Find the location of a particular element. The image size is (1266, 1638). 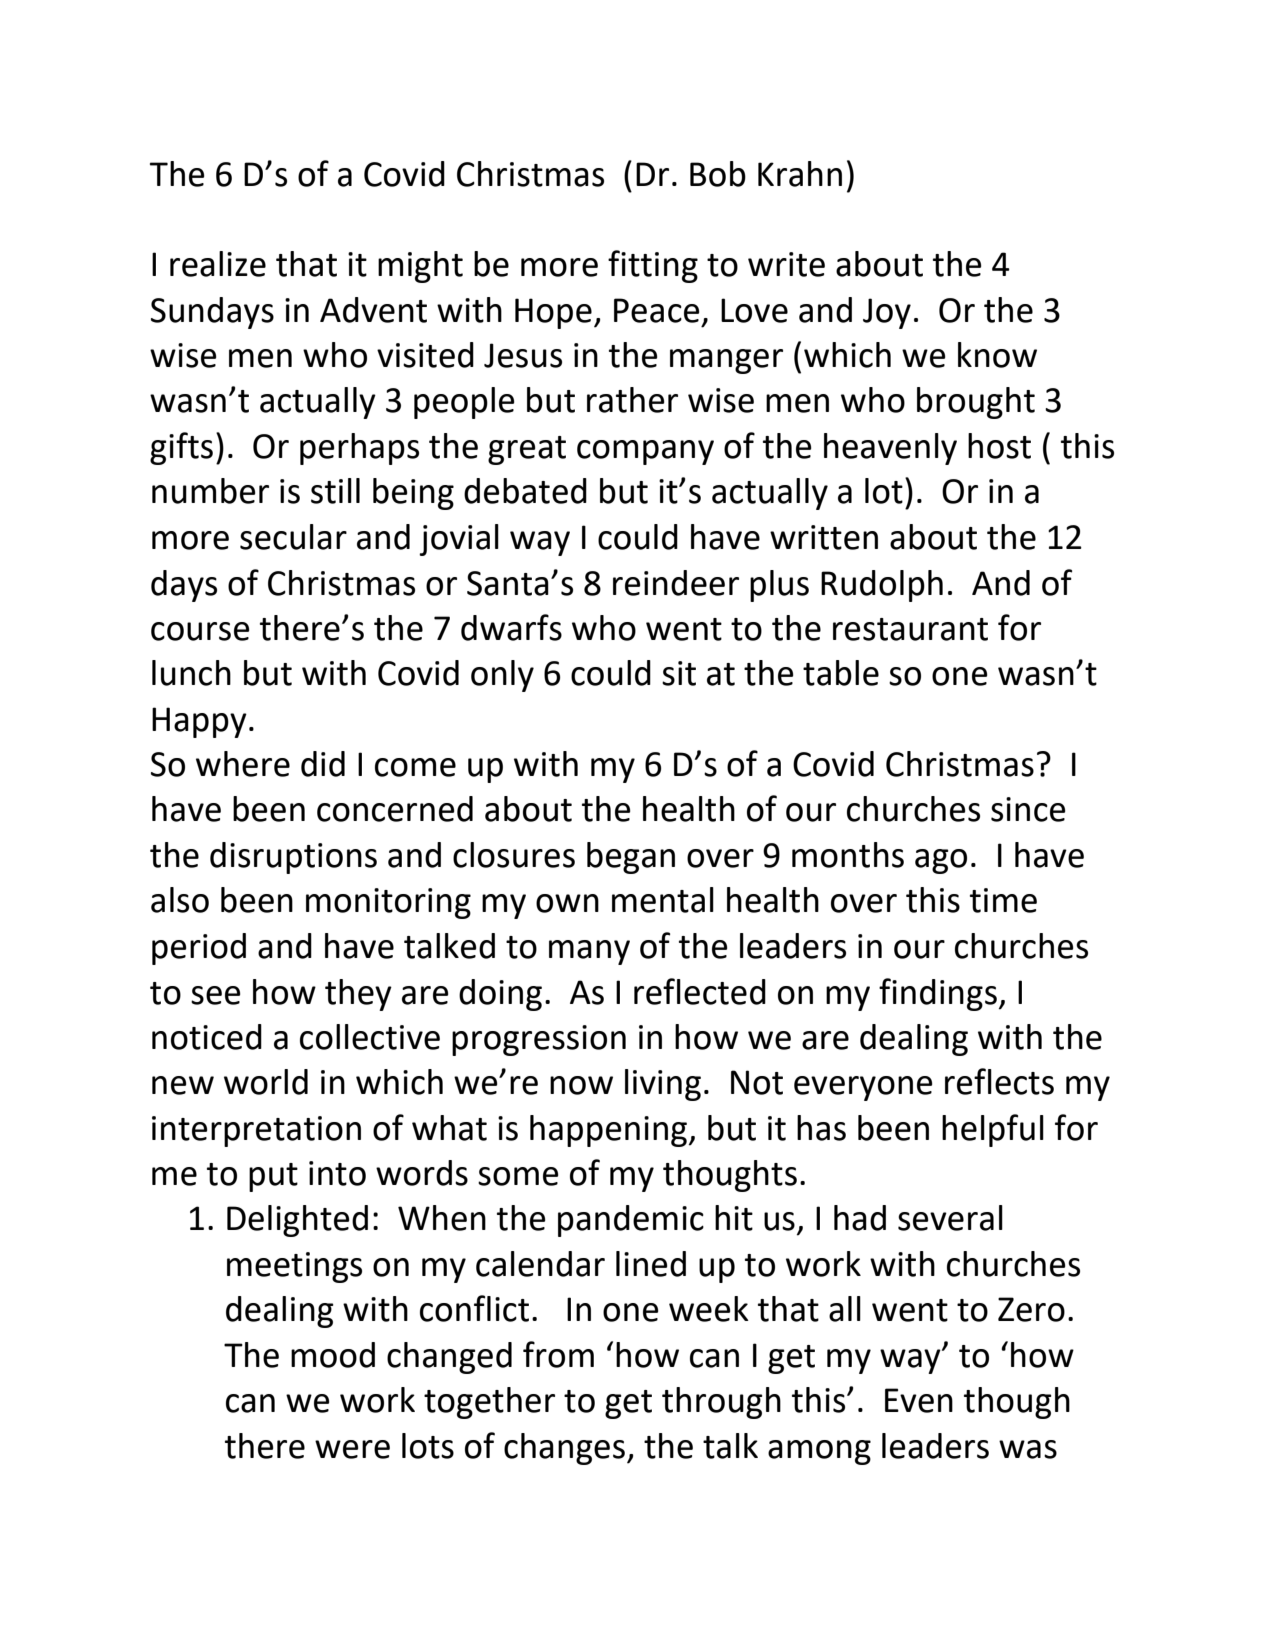

course is located at coordinates (200, 631).
